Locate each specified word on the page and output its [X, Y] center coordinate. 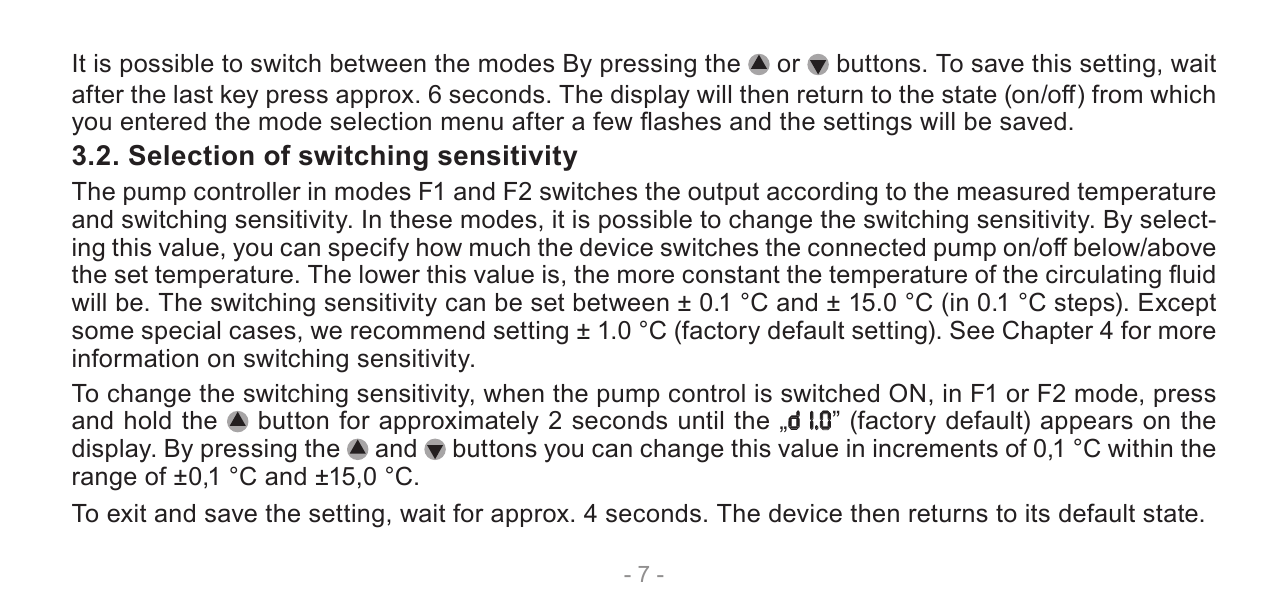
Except [1177, 304]
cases [262, 332]
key [239, 97]
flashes [680, 121]
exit [127, 513]
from [1117, 94]
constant [731, 274]
